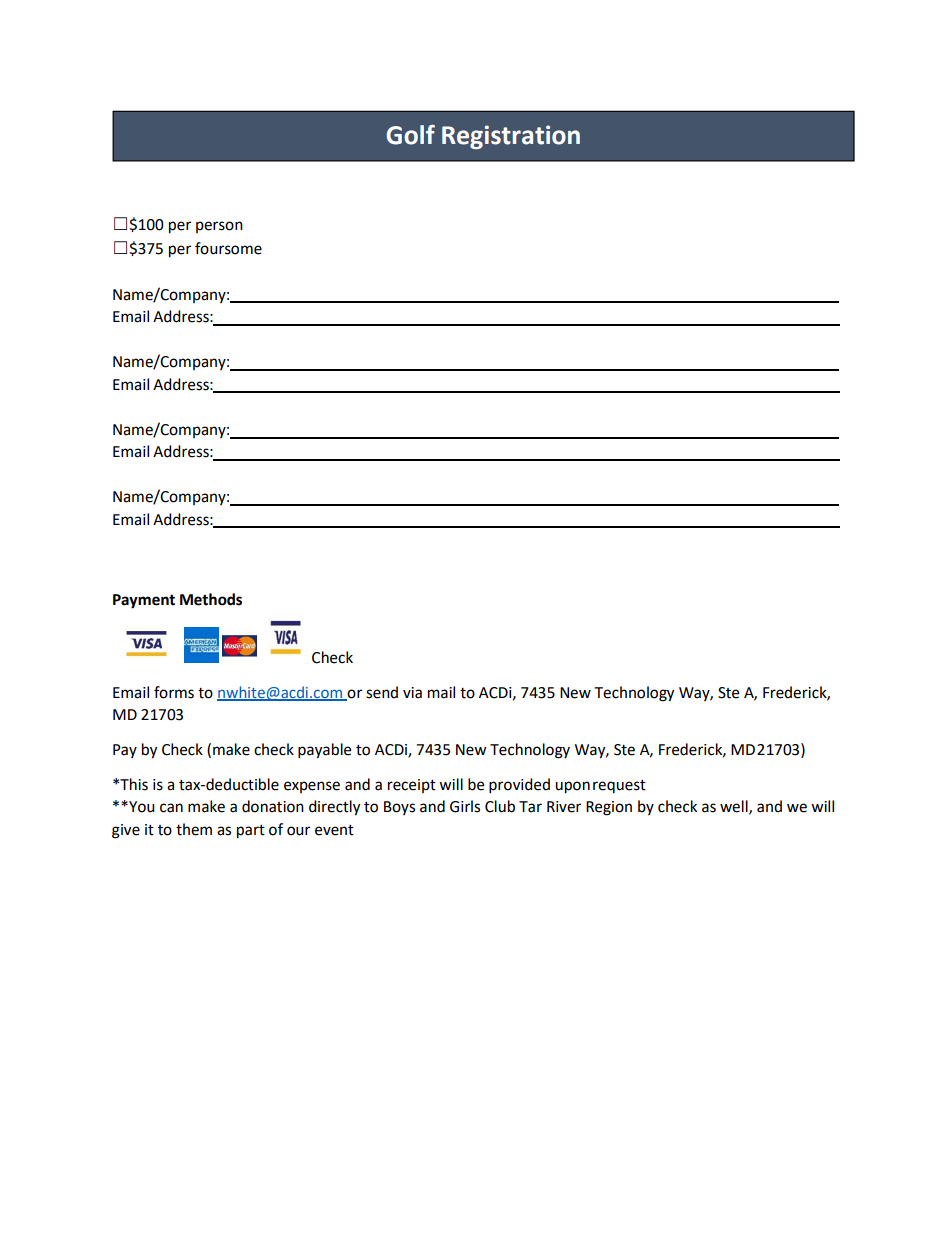 The height and width of the page is (1233, 952). What do you see at coordinates (564, 807) in the page?
I see `River` at bounding box center [564, 807].
